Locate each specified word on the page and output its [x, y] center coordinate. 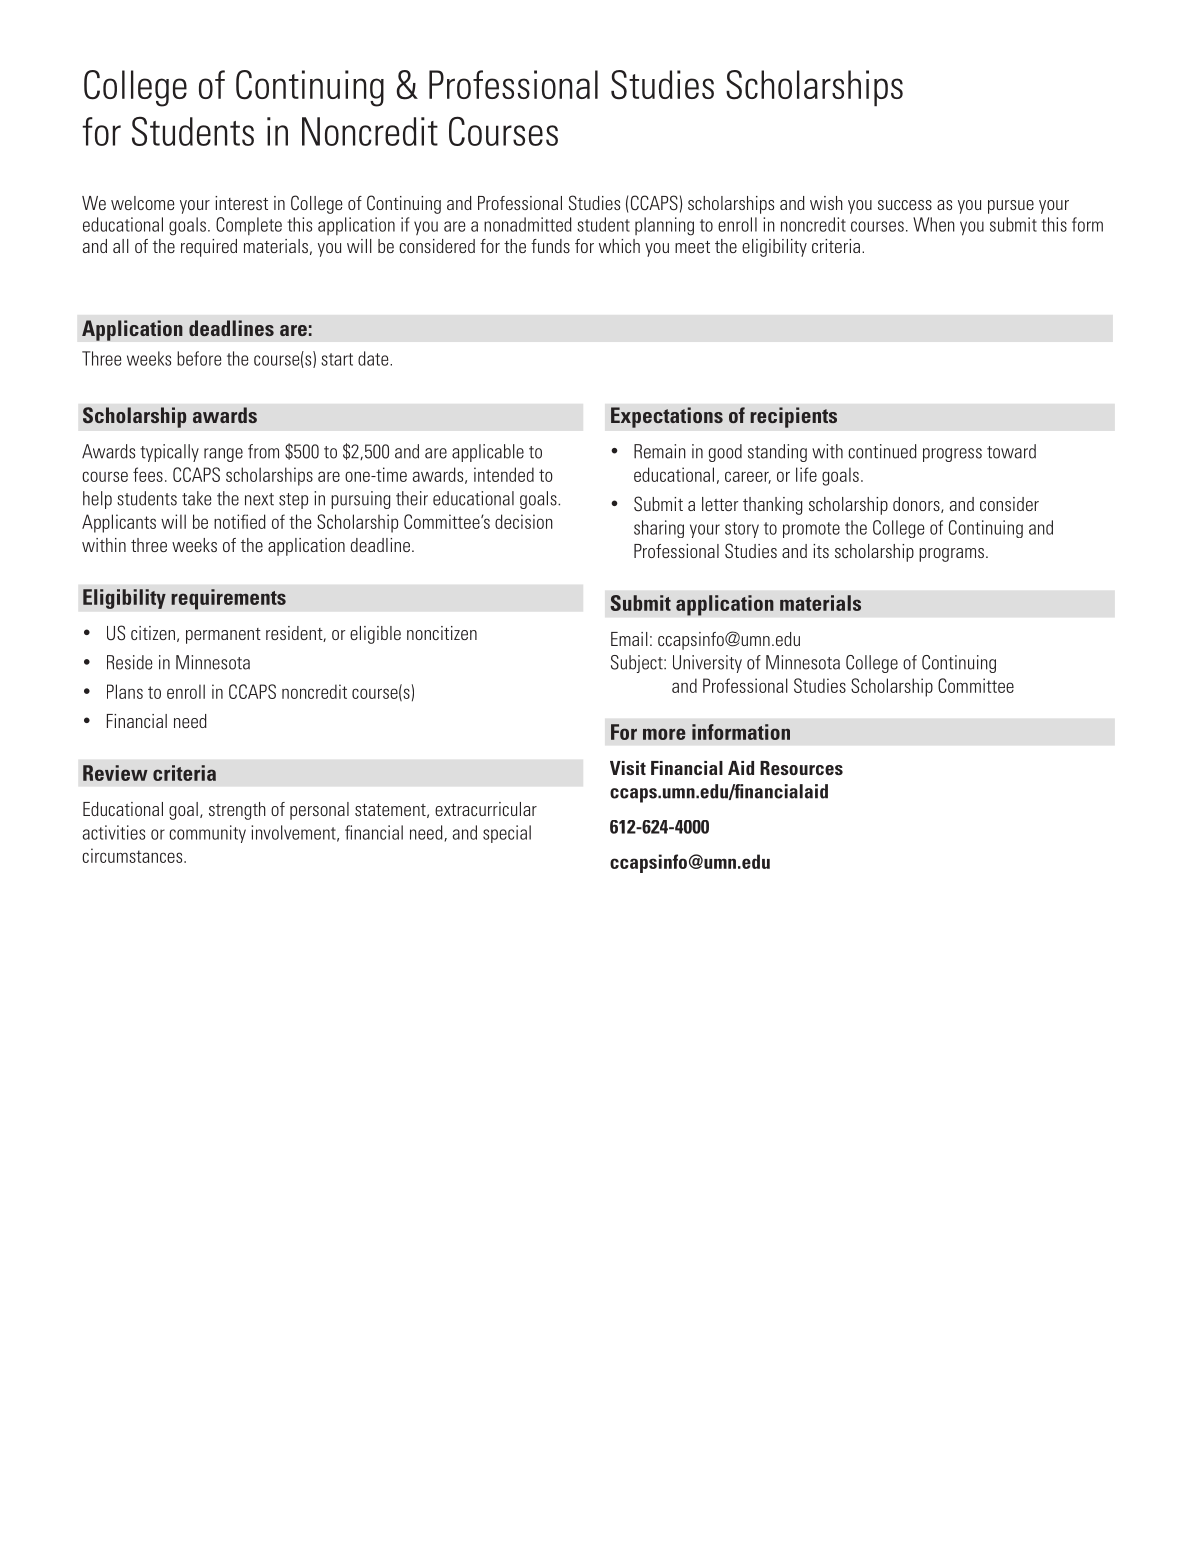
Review [115, 773]
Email [629, 639]
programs [951, 555]
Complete [249, 226]
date [374, 358]
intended [504, 474]
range [223, 455]
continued [882, 451]
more [664, 734]
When [934, 224]
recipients [793, 417]
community [207, 834]
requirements [228, 599]
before [199, 358]
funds [550, 246]
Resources [801, 768]
